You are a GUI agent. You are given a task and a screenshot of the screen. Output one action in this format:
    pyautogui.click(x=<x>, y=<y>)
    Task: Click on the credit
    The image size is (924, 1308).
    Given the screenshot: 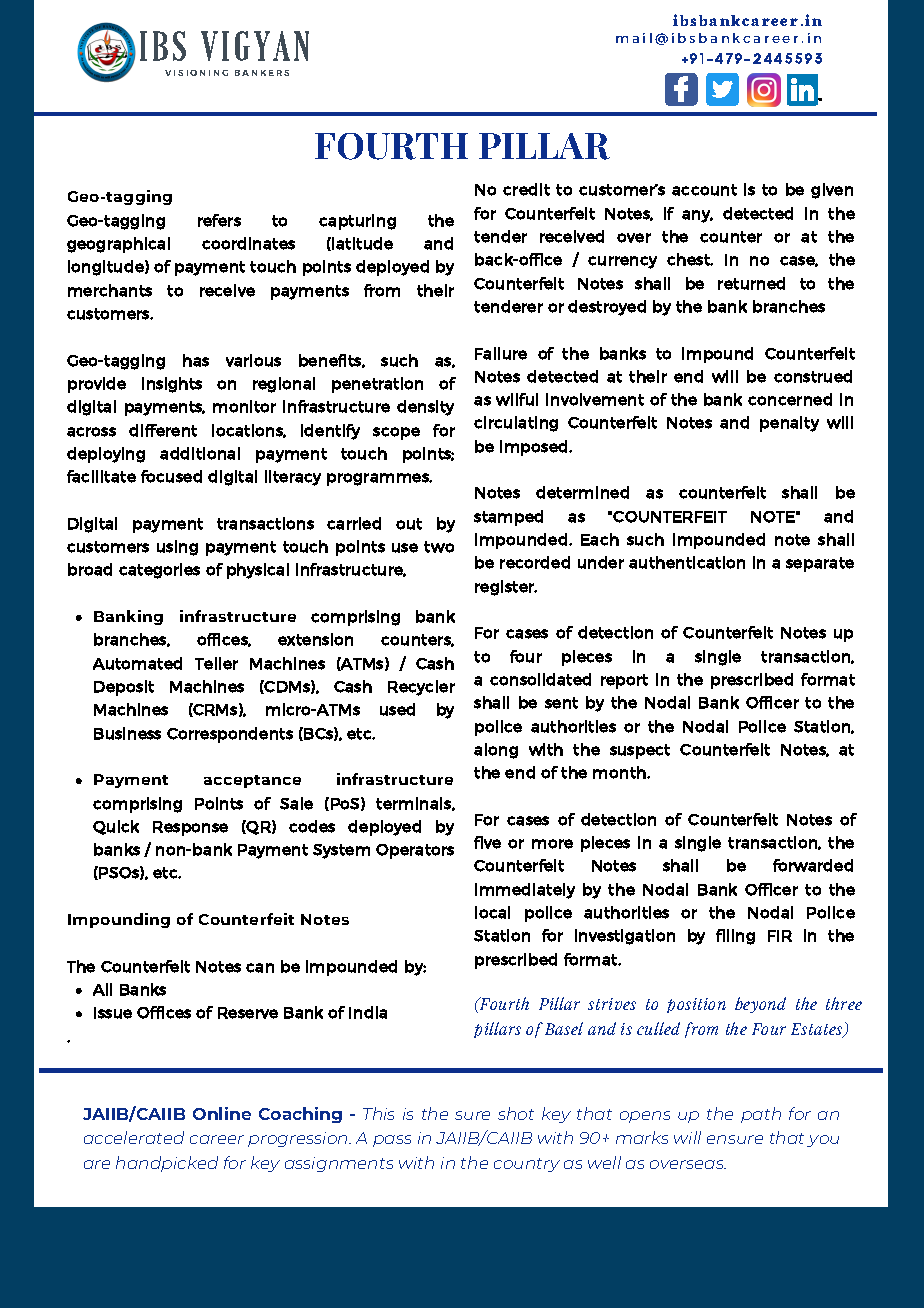 What is the action you would take?
    pyautogui.click(x=526, y=189)
